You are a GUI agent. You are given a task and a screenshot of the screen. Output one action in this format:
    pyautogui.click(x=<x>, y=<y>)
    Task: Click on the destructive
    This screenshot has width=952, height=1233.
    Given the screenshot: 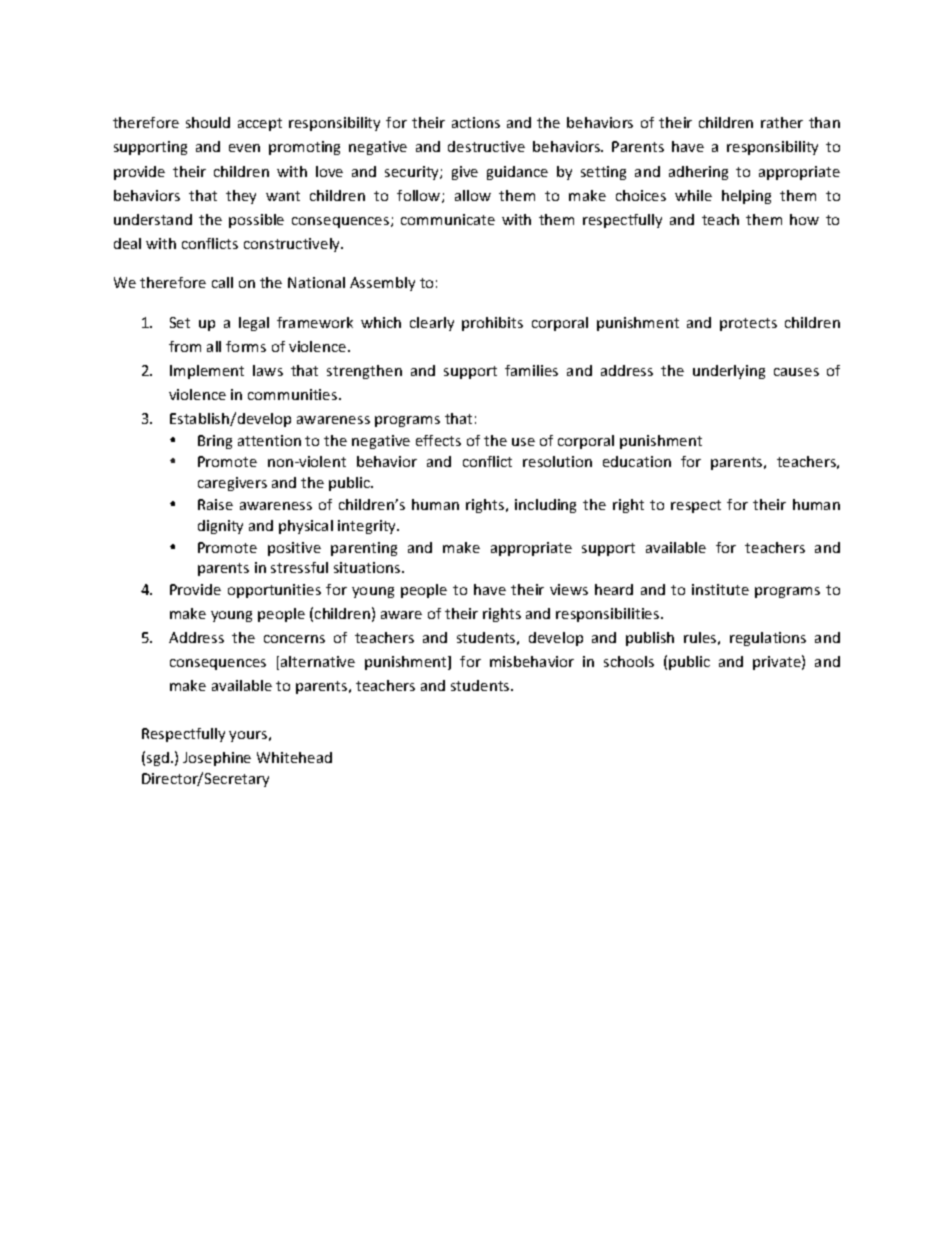 What is the action you would take?
    pyautogui.click(x=486, y=146)
